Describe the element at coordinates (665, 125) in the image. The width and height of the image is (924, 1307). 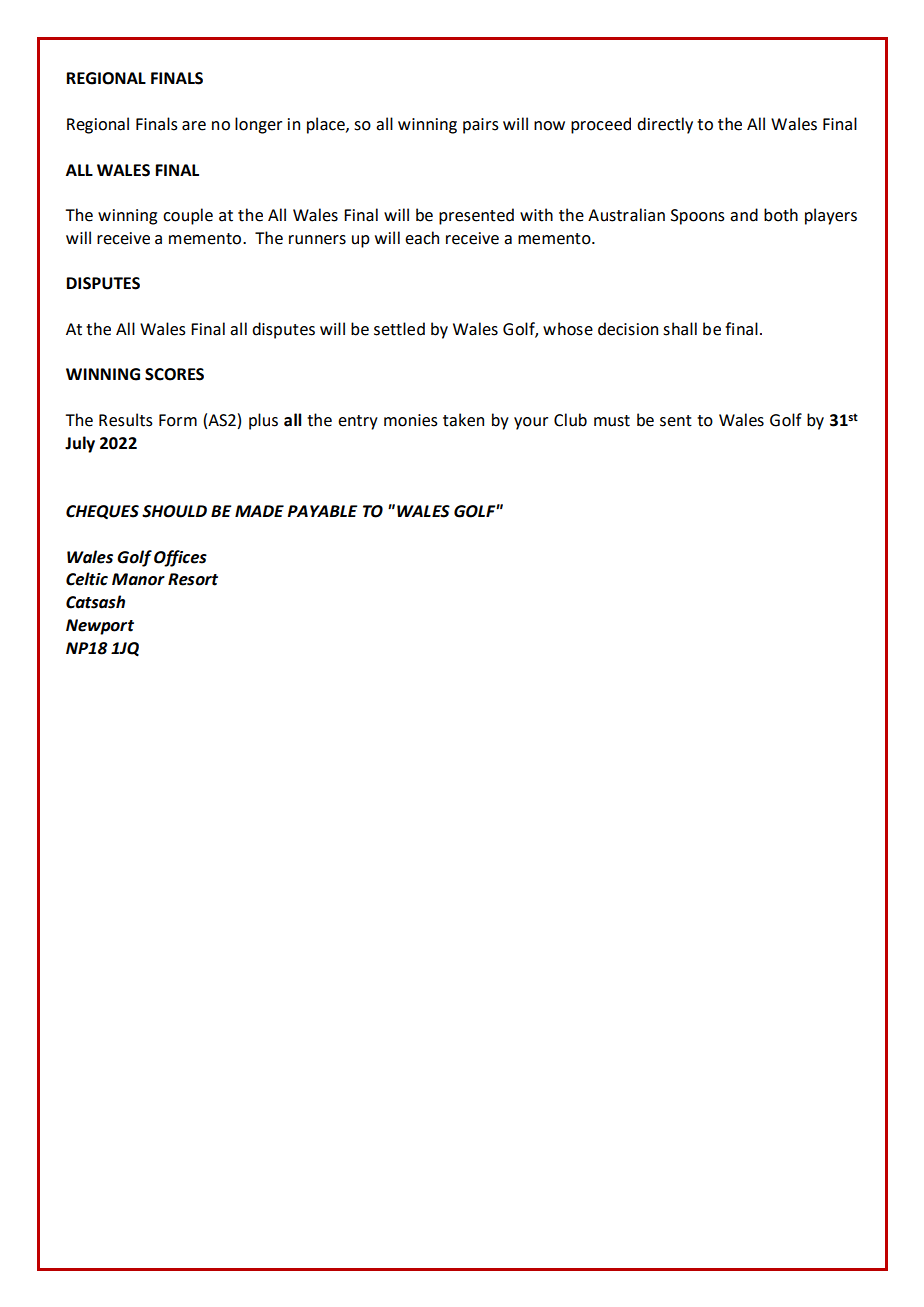
I see `directly` at that location.
